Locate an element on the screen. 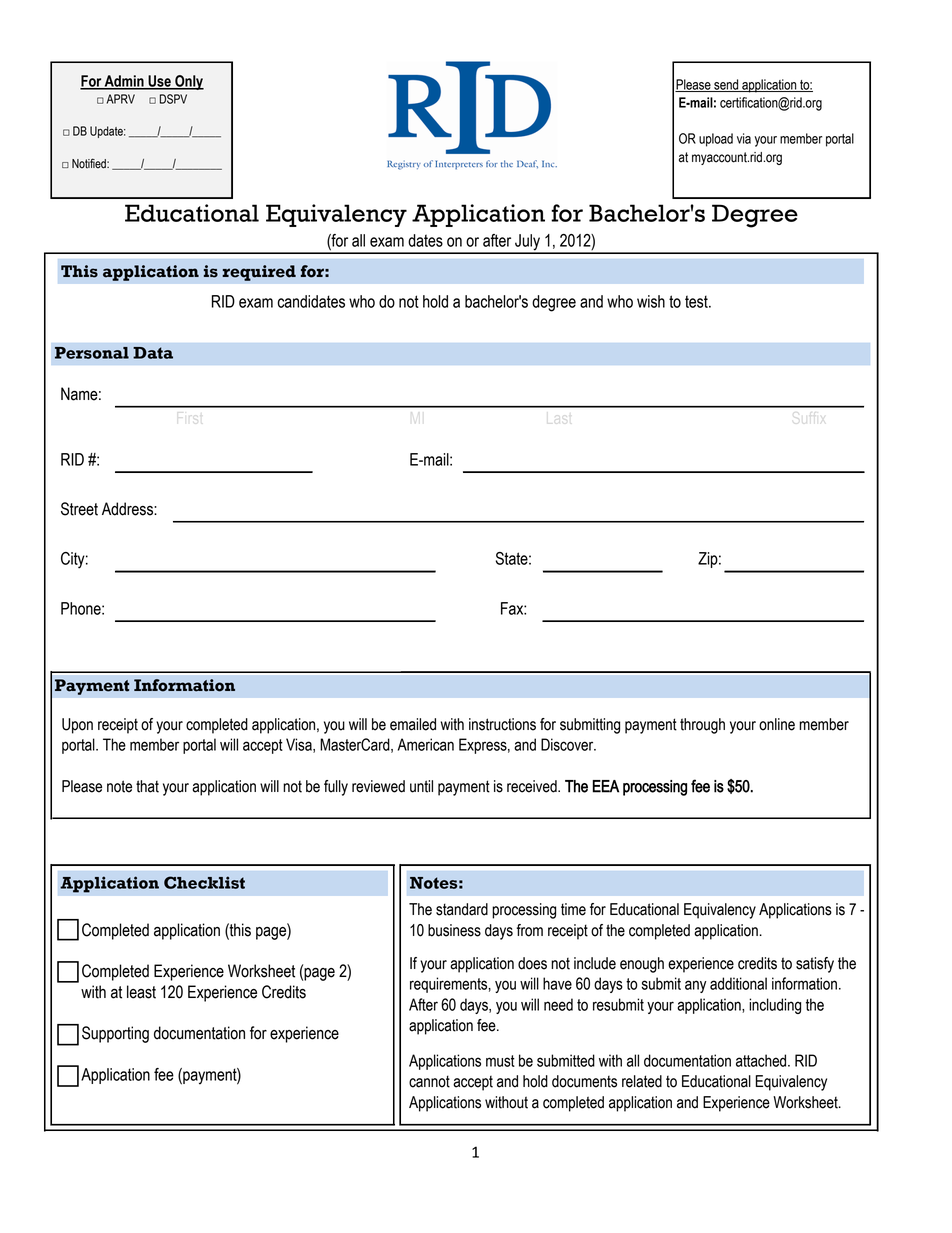 Image resolution: width=952 pixels, height=1233 pixels. July is located at coordinates (527, 243).
